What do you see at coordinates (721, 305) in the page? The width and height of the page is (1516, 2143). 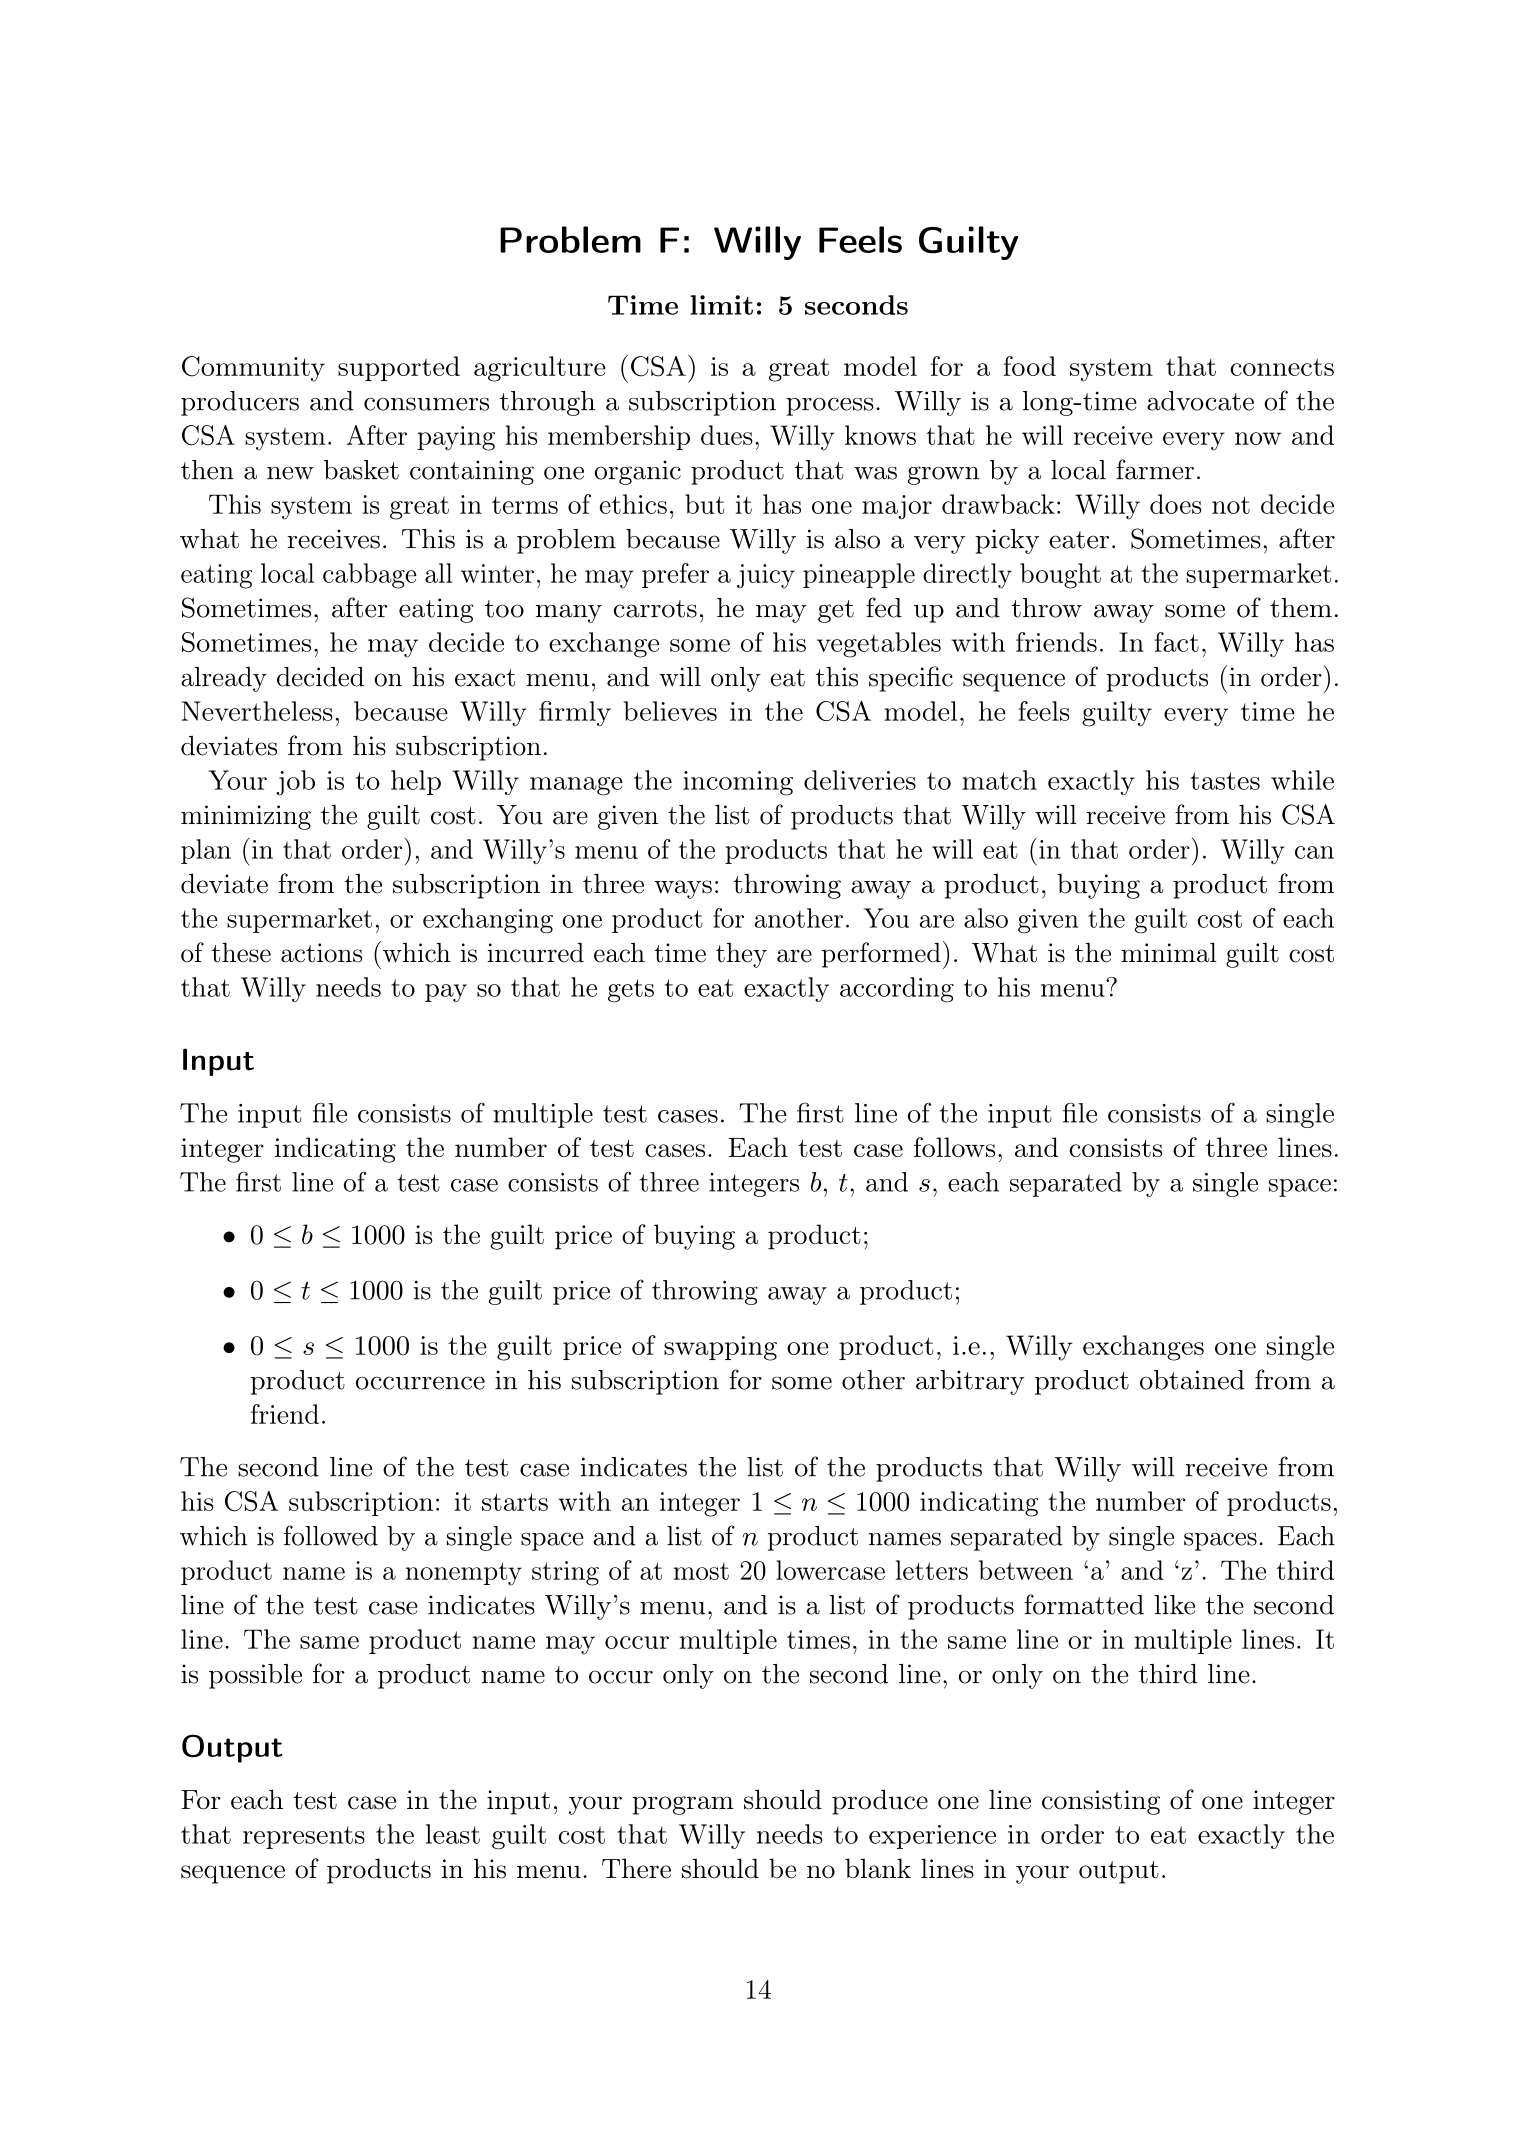 I see `limit` at bounding box center [721, 305].
